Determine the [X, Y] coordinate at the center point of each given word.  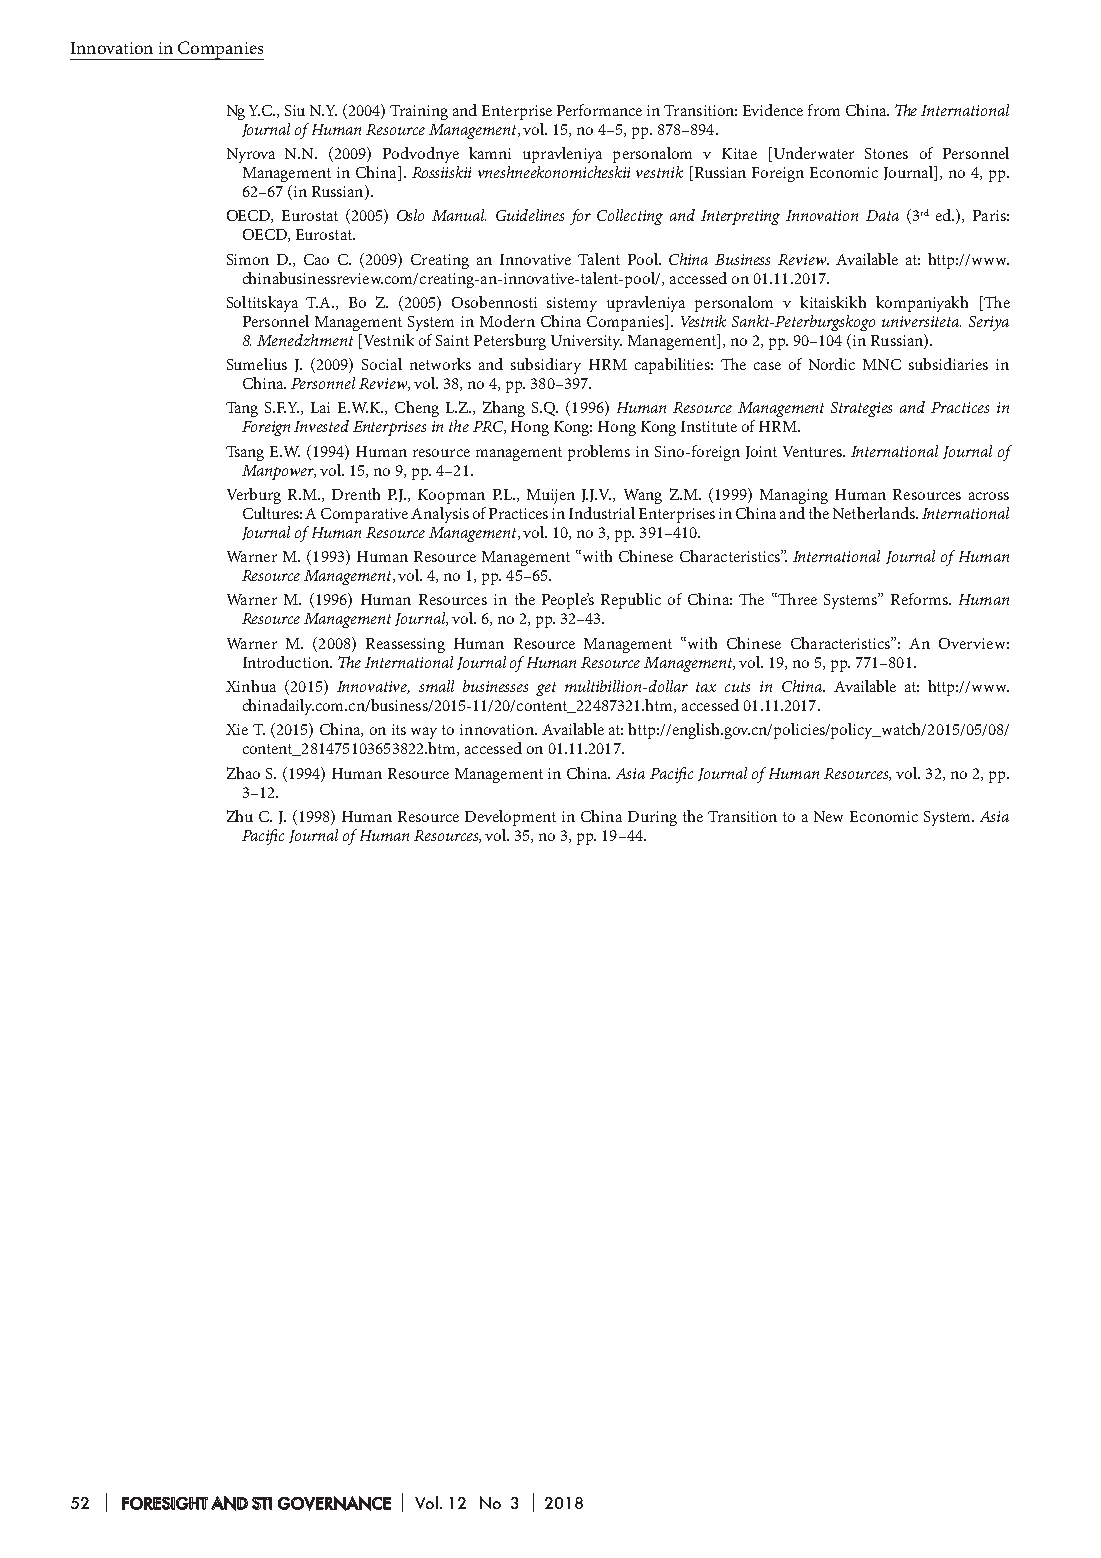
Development [510, 818]
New [828, 816]
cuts [737, 687]
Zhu [240, 816]
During [652, 818]
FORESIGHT [165, 1503]
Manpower [279, 472]
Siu [295, 110]
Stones [886, 153]
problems [599, 453]
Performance [599, 110]
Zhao [243, 773]
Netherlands [875, 513]
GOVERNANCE [334, 1503]
